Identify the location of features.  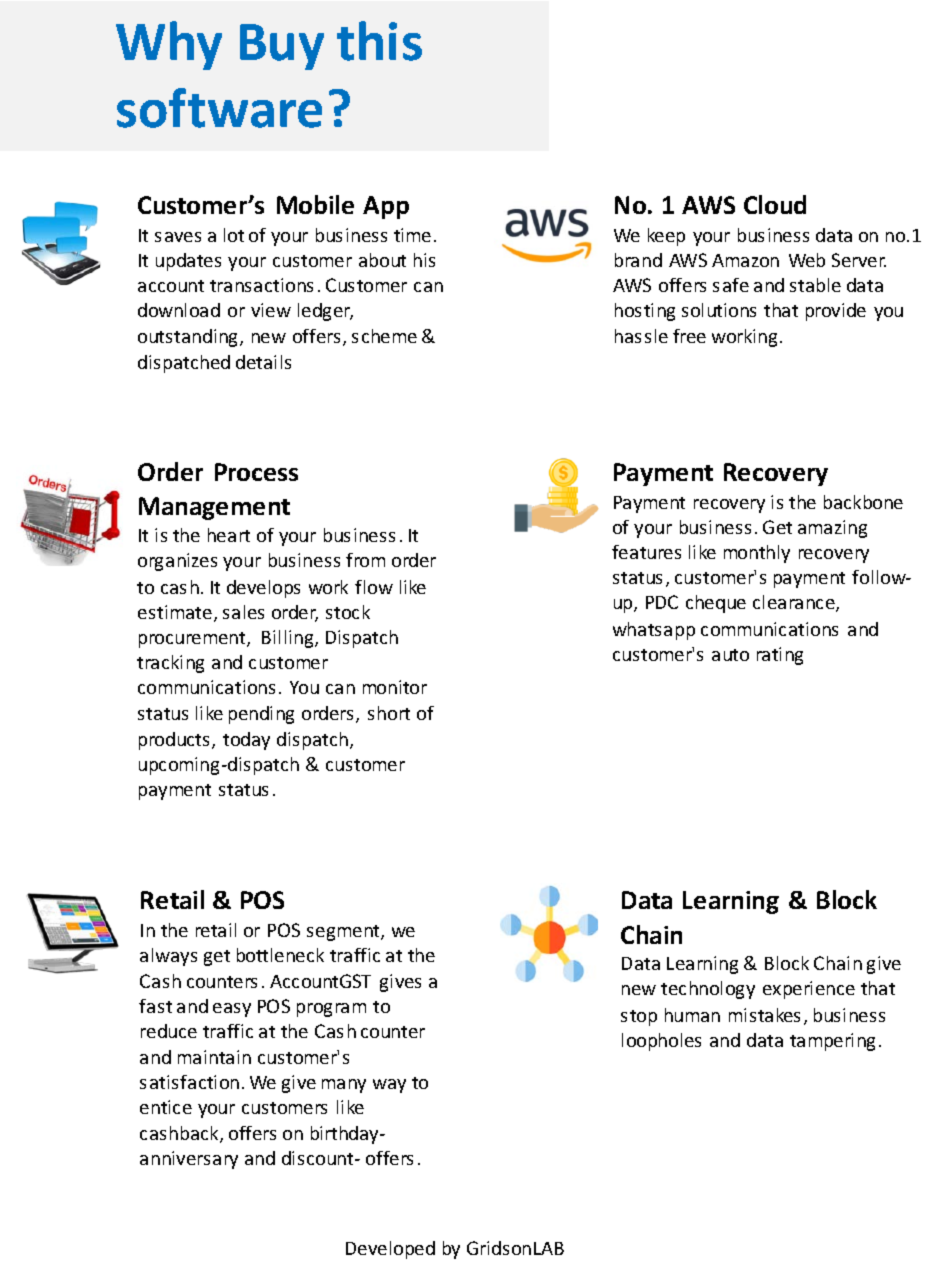
(646, 552).
